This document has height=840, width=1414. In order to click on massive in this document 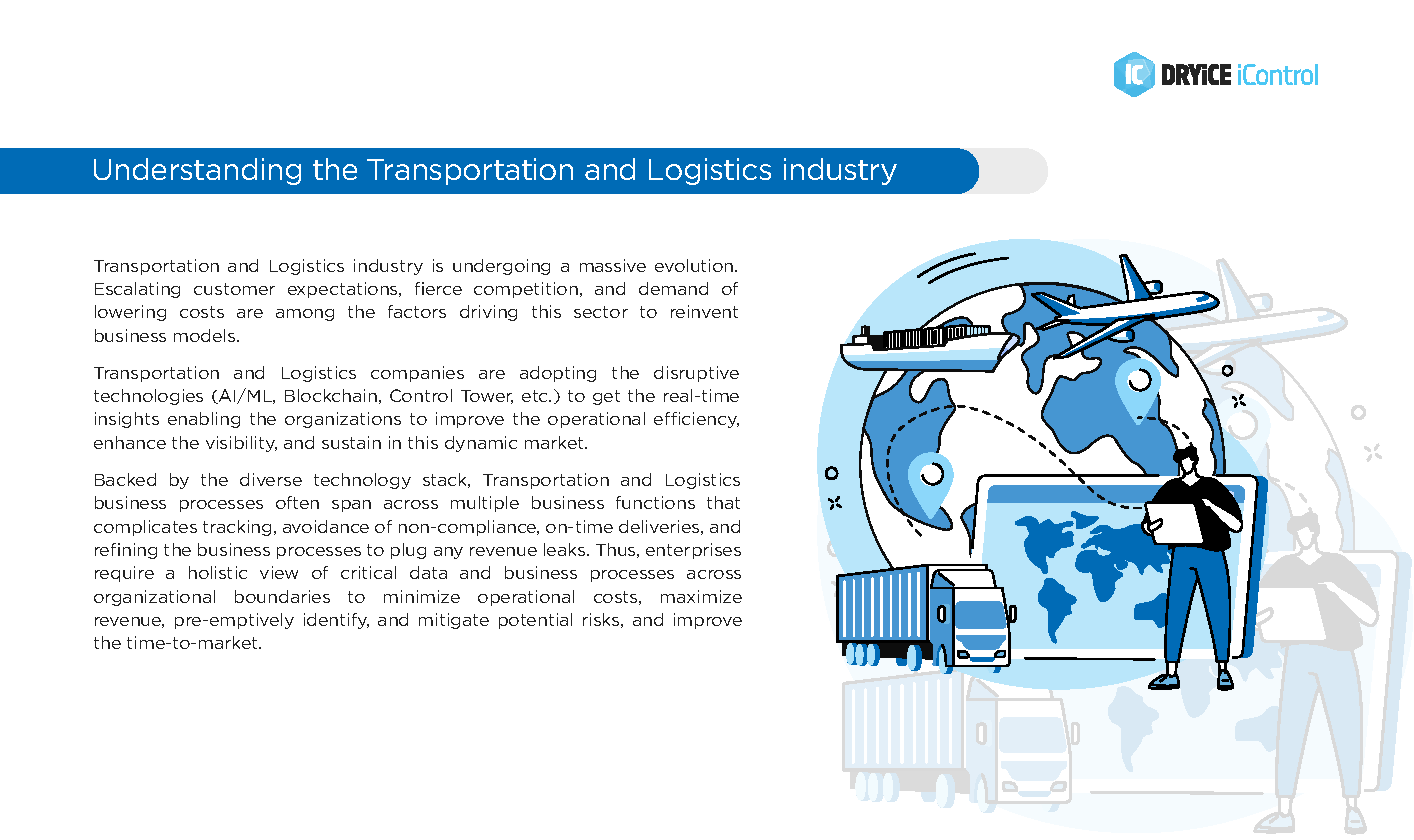, I will do `click(613, 265)`.
